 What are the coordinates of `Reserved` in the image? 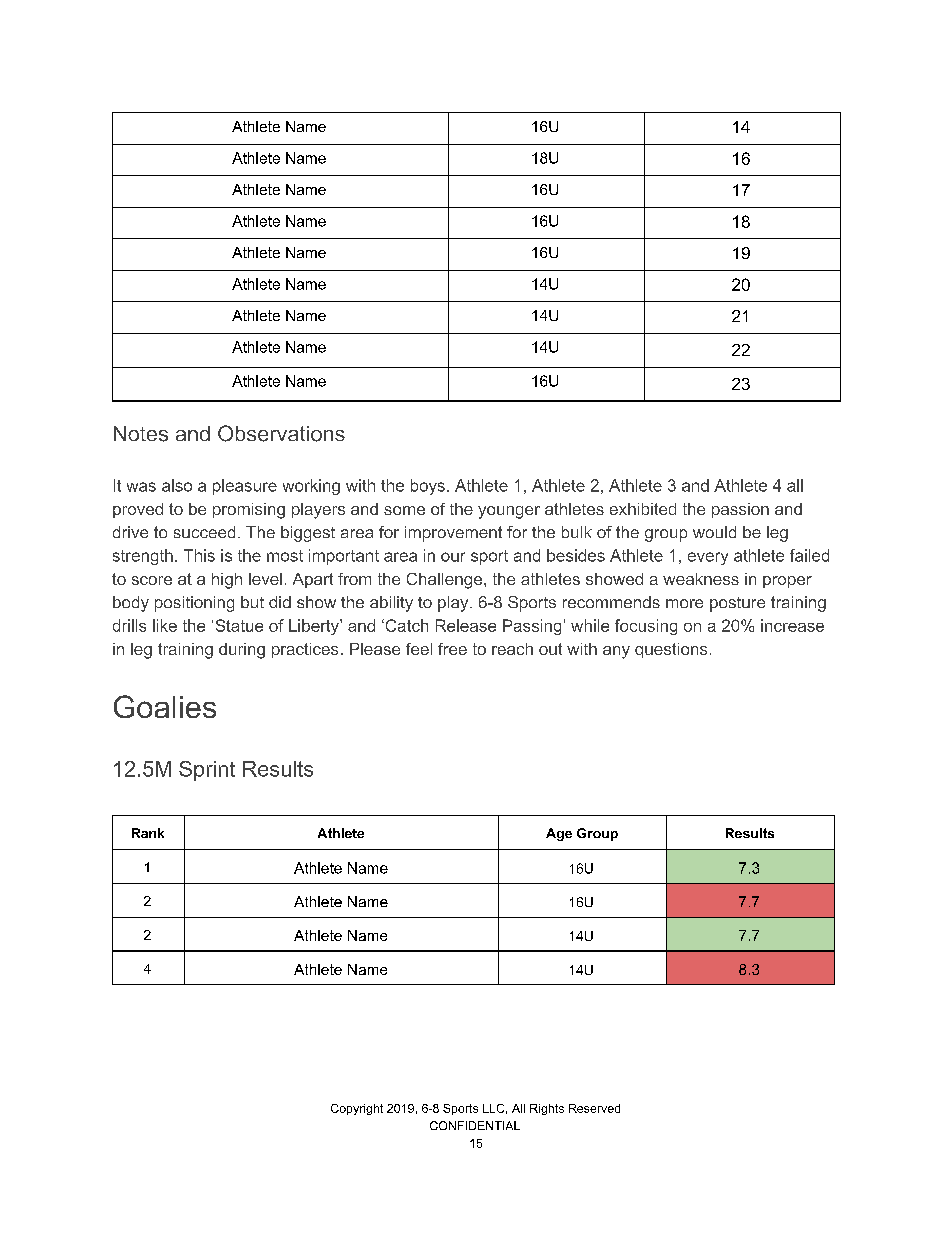 It's located at (594, 1108).
